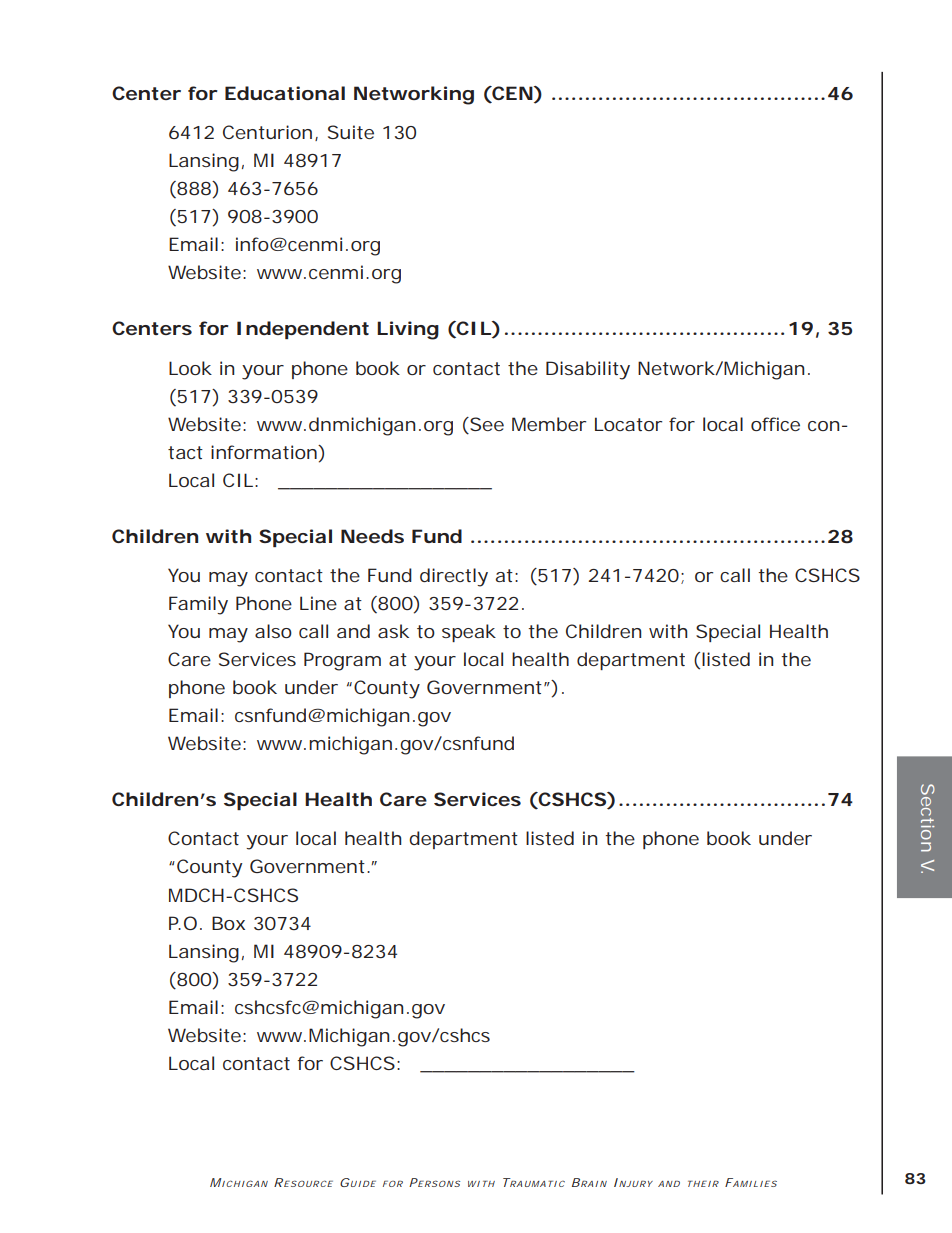 Image resolution: width=952 pixels, height=1233 pixels. Describe the element at coordinates (198, 605) in the document. I see `Family` at that location.
